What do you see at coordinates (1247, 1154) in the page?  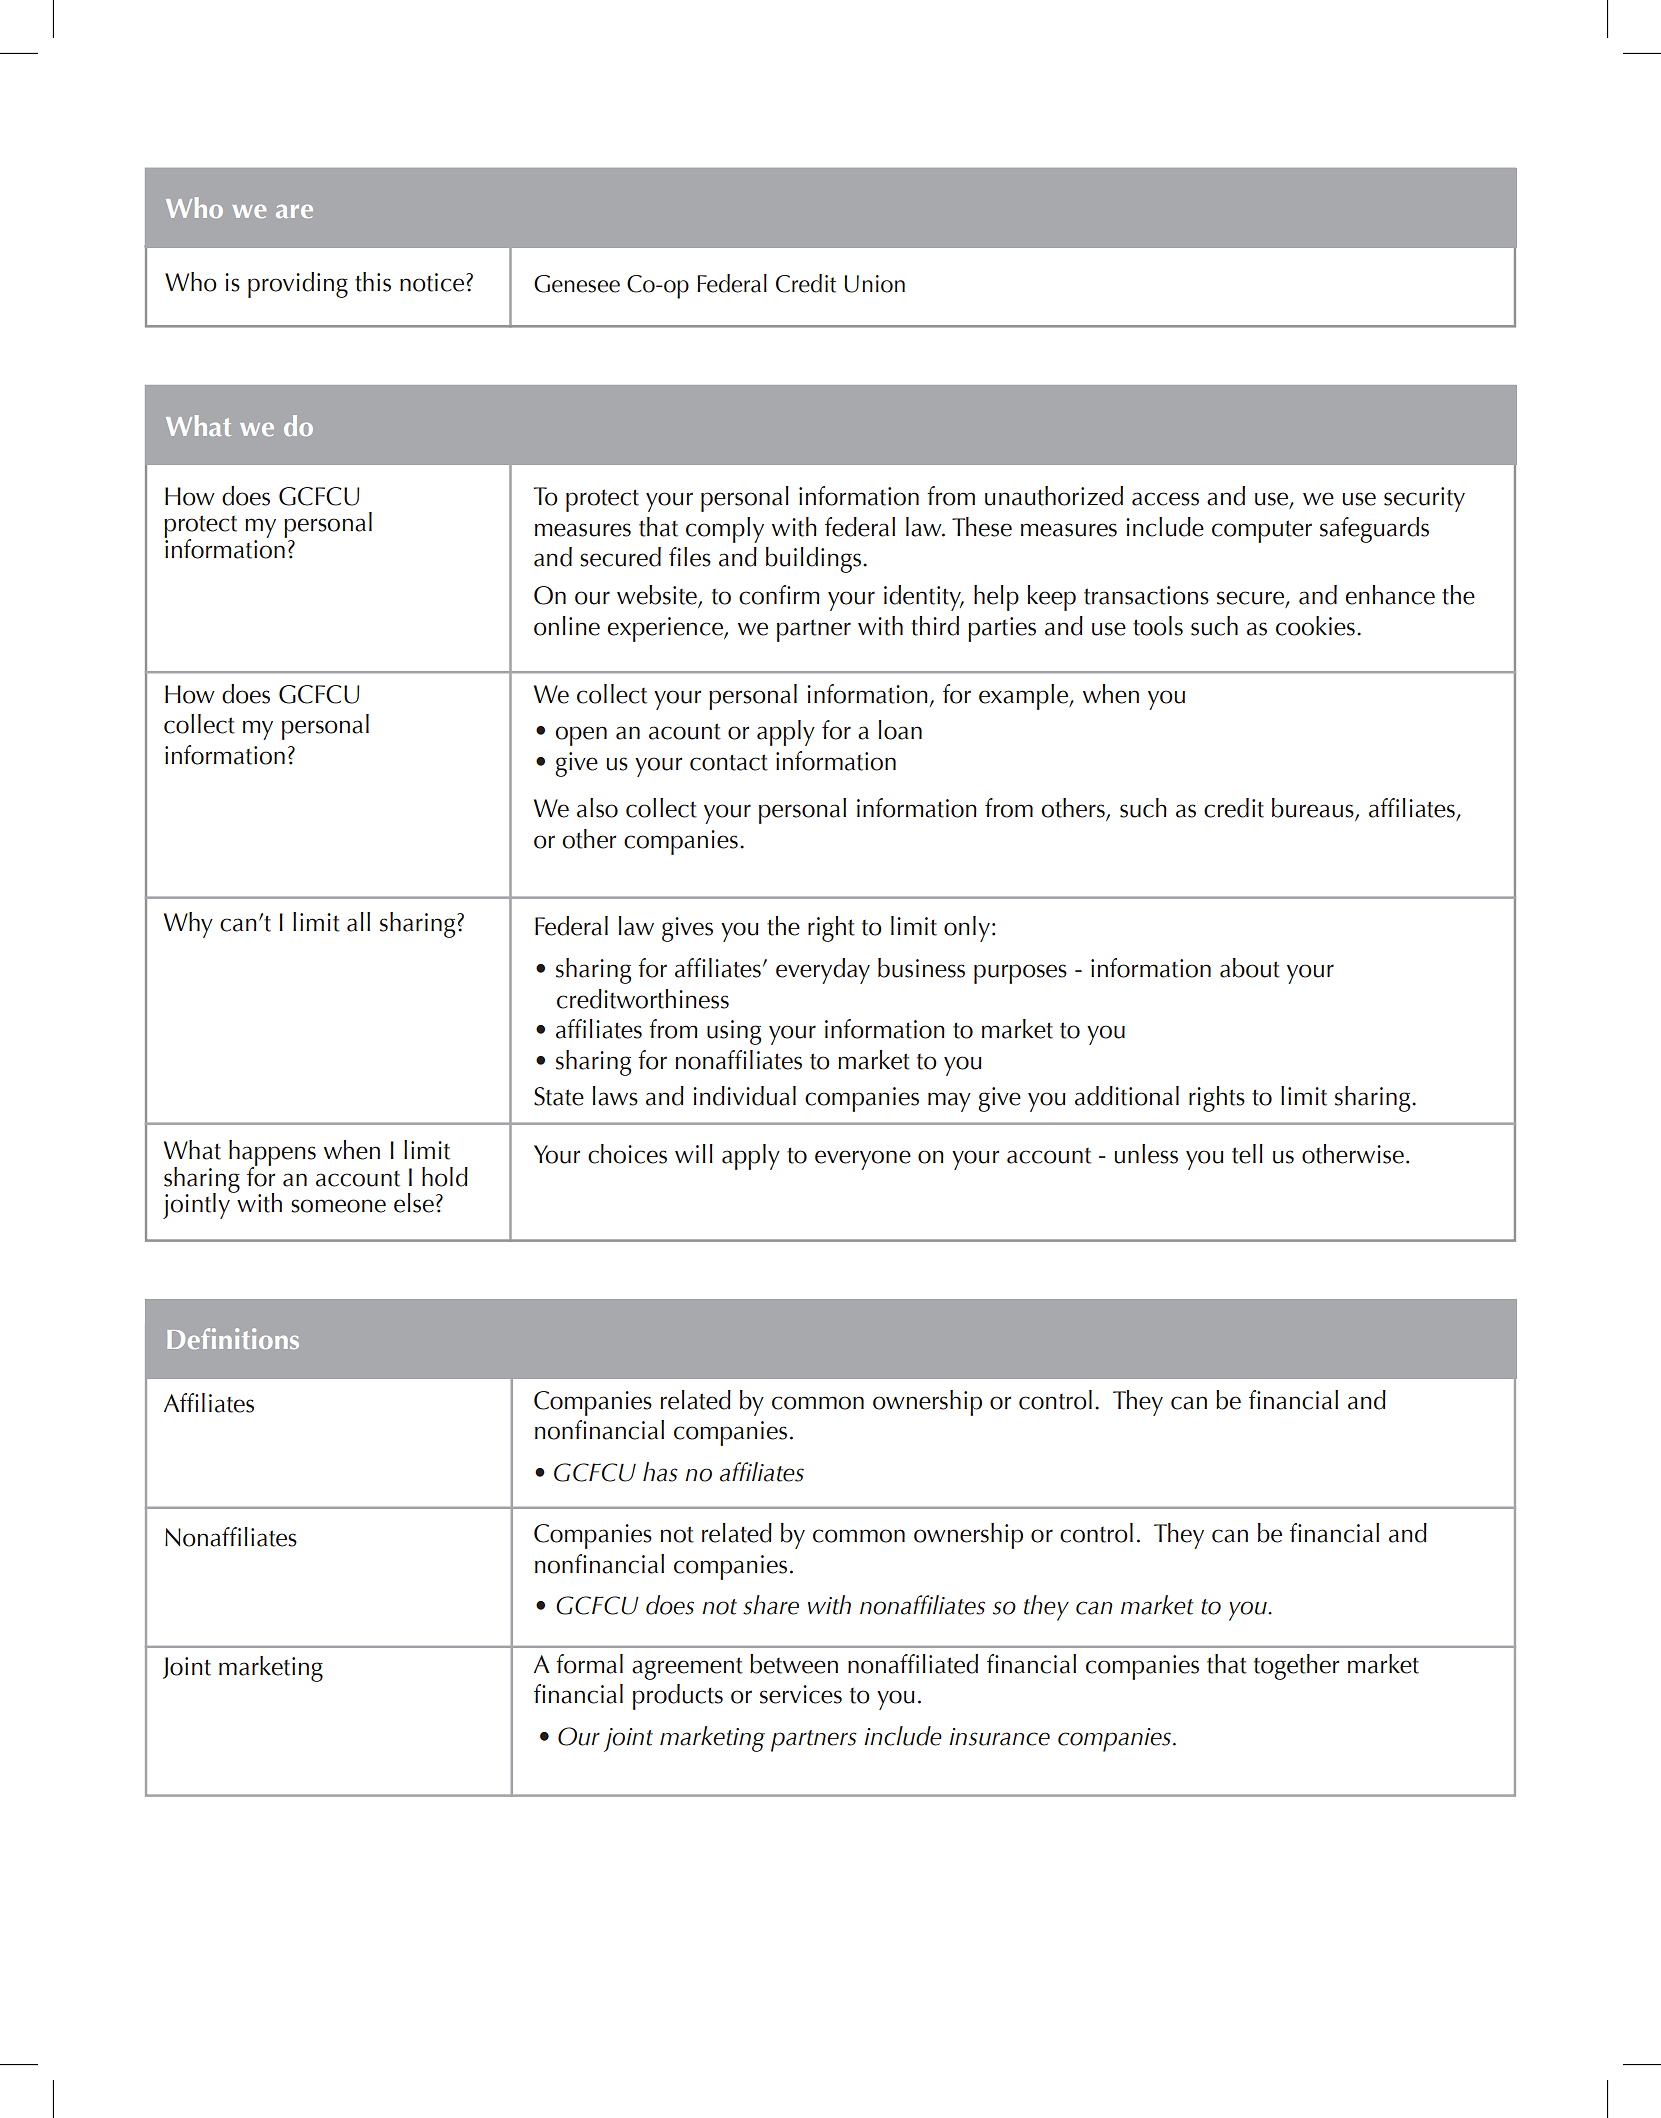 I see `tell` at bounding box center [1247, 1154].
